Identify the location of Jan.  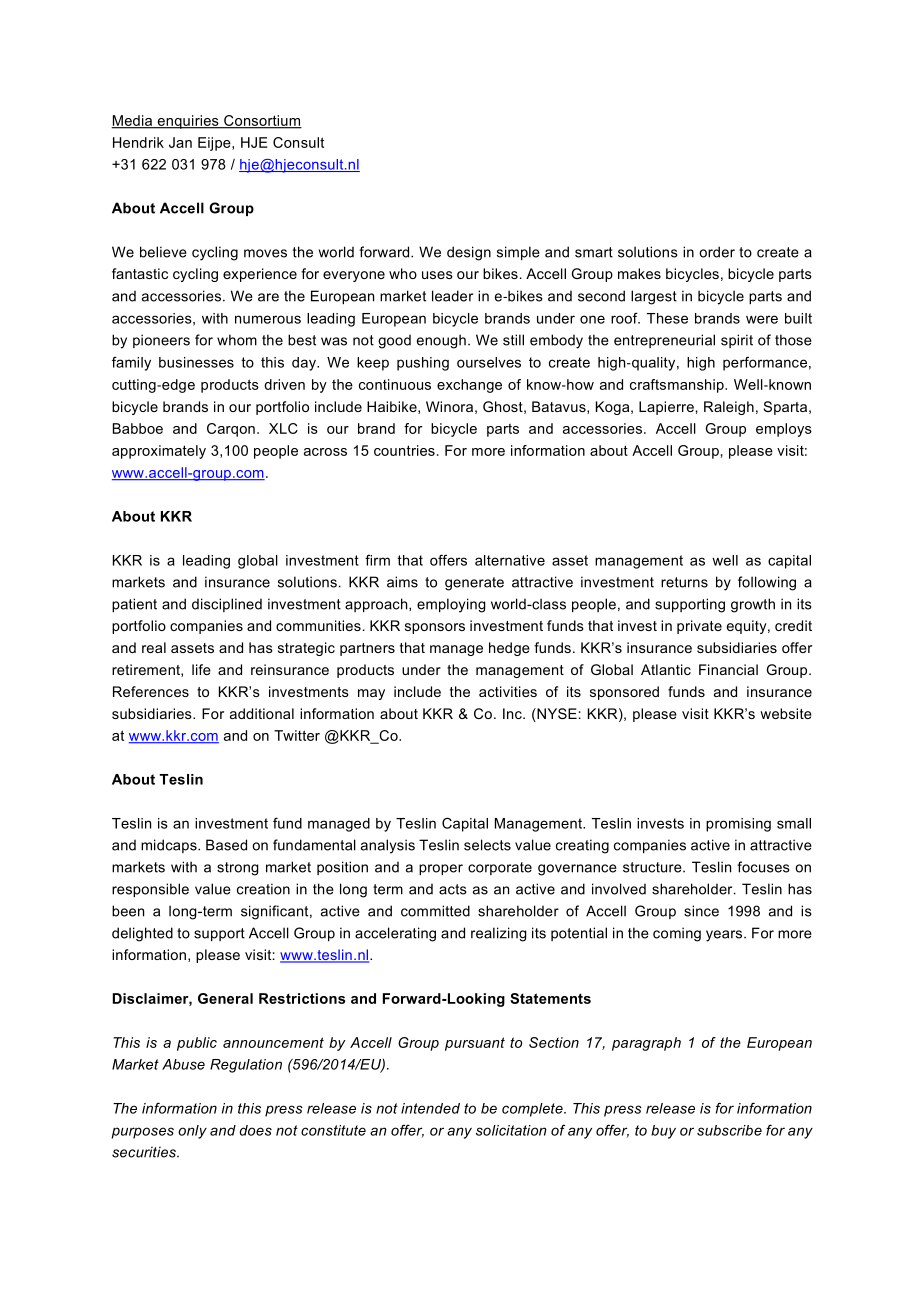
(180, 142).
